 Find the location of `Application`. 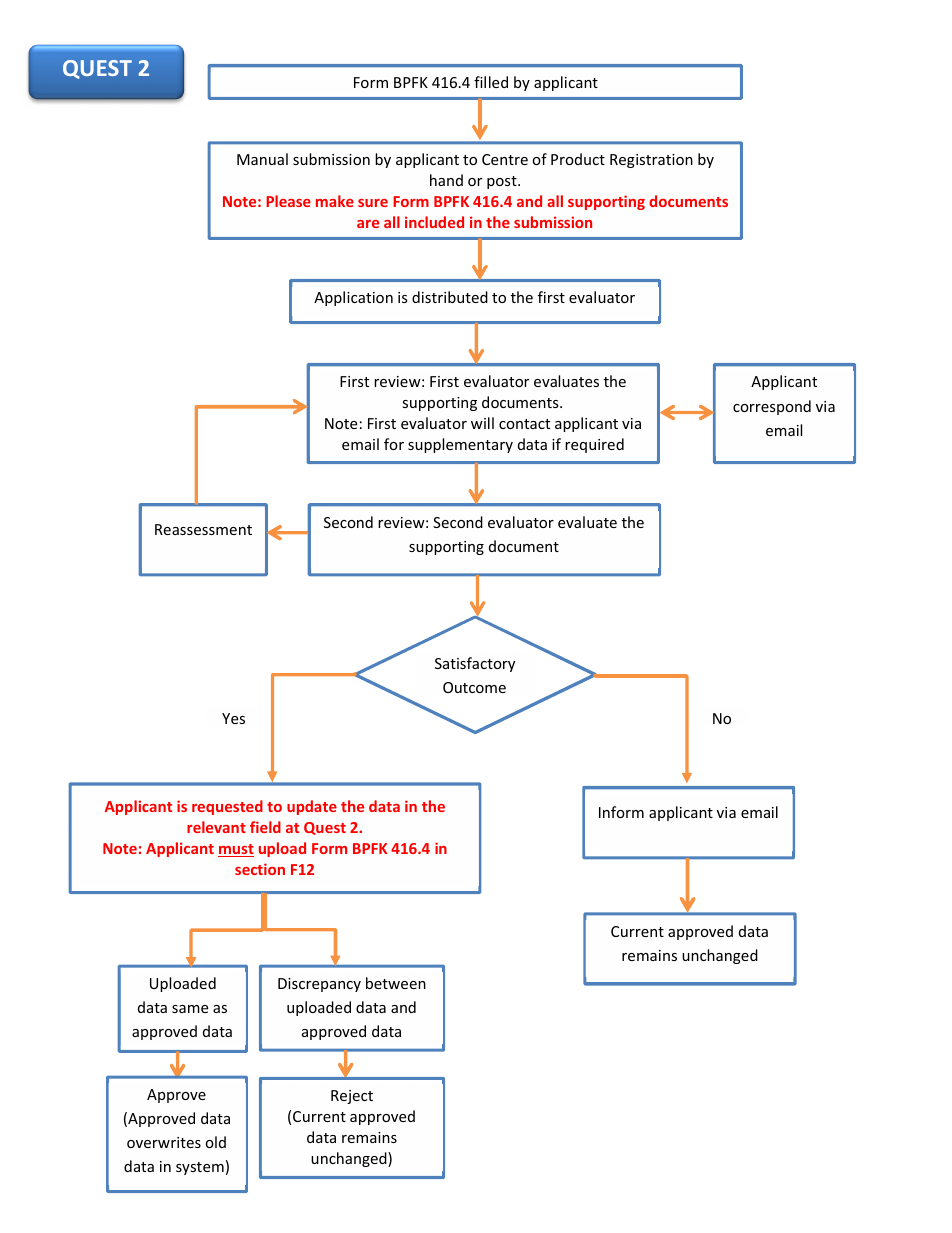

Application is located at coordinates (353, 298).
